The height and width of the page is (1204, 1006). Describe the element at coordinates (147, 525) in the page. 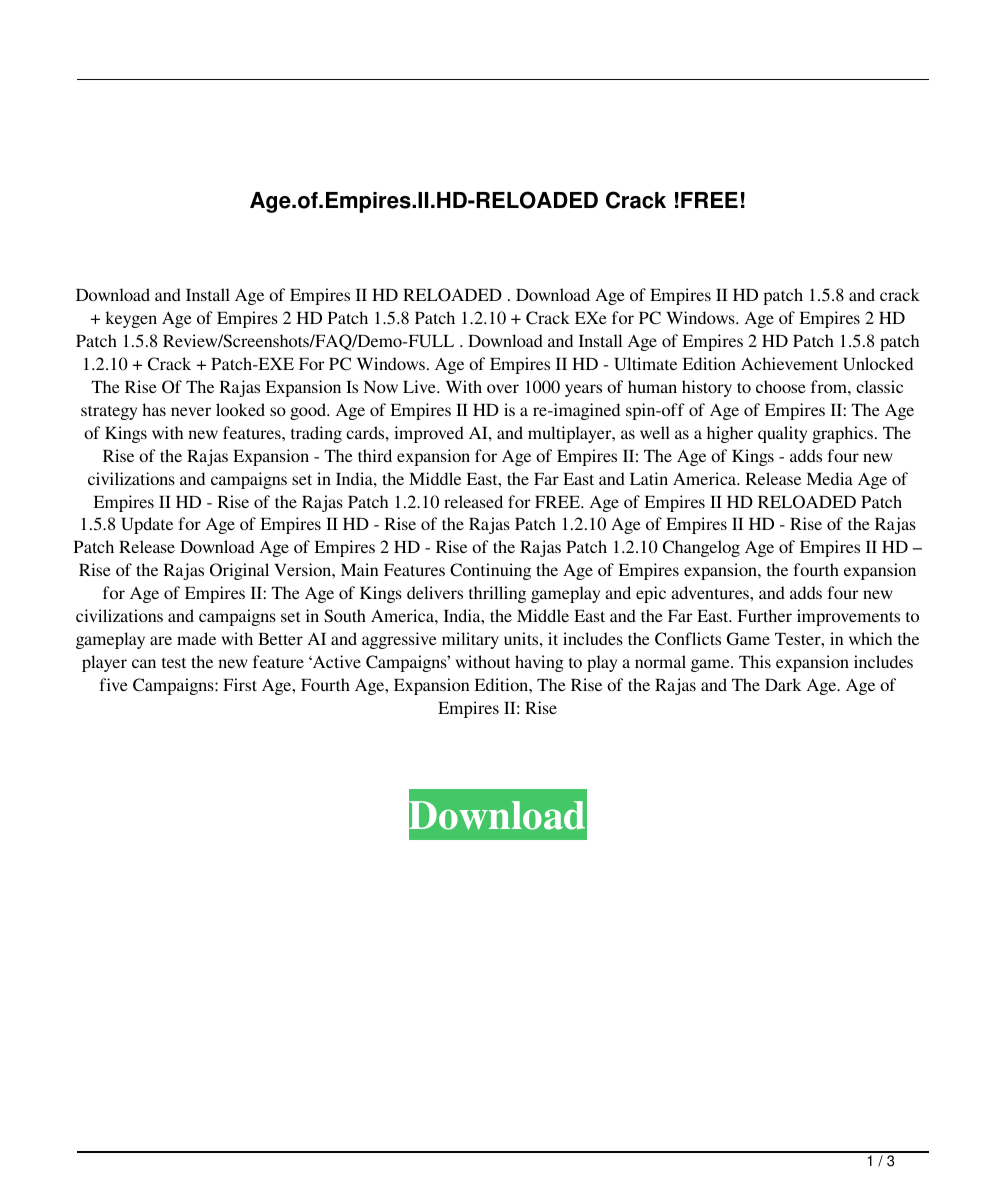

I see `Update` at that location.
